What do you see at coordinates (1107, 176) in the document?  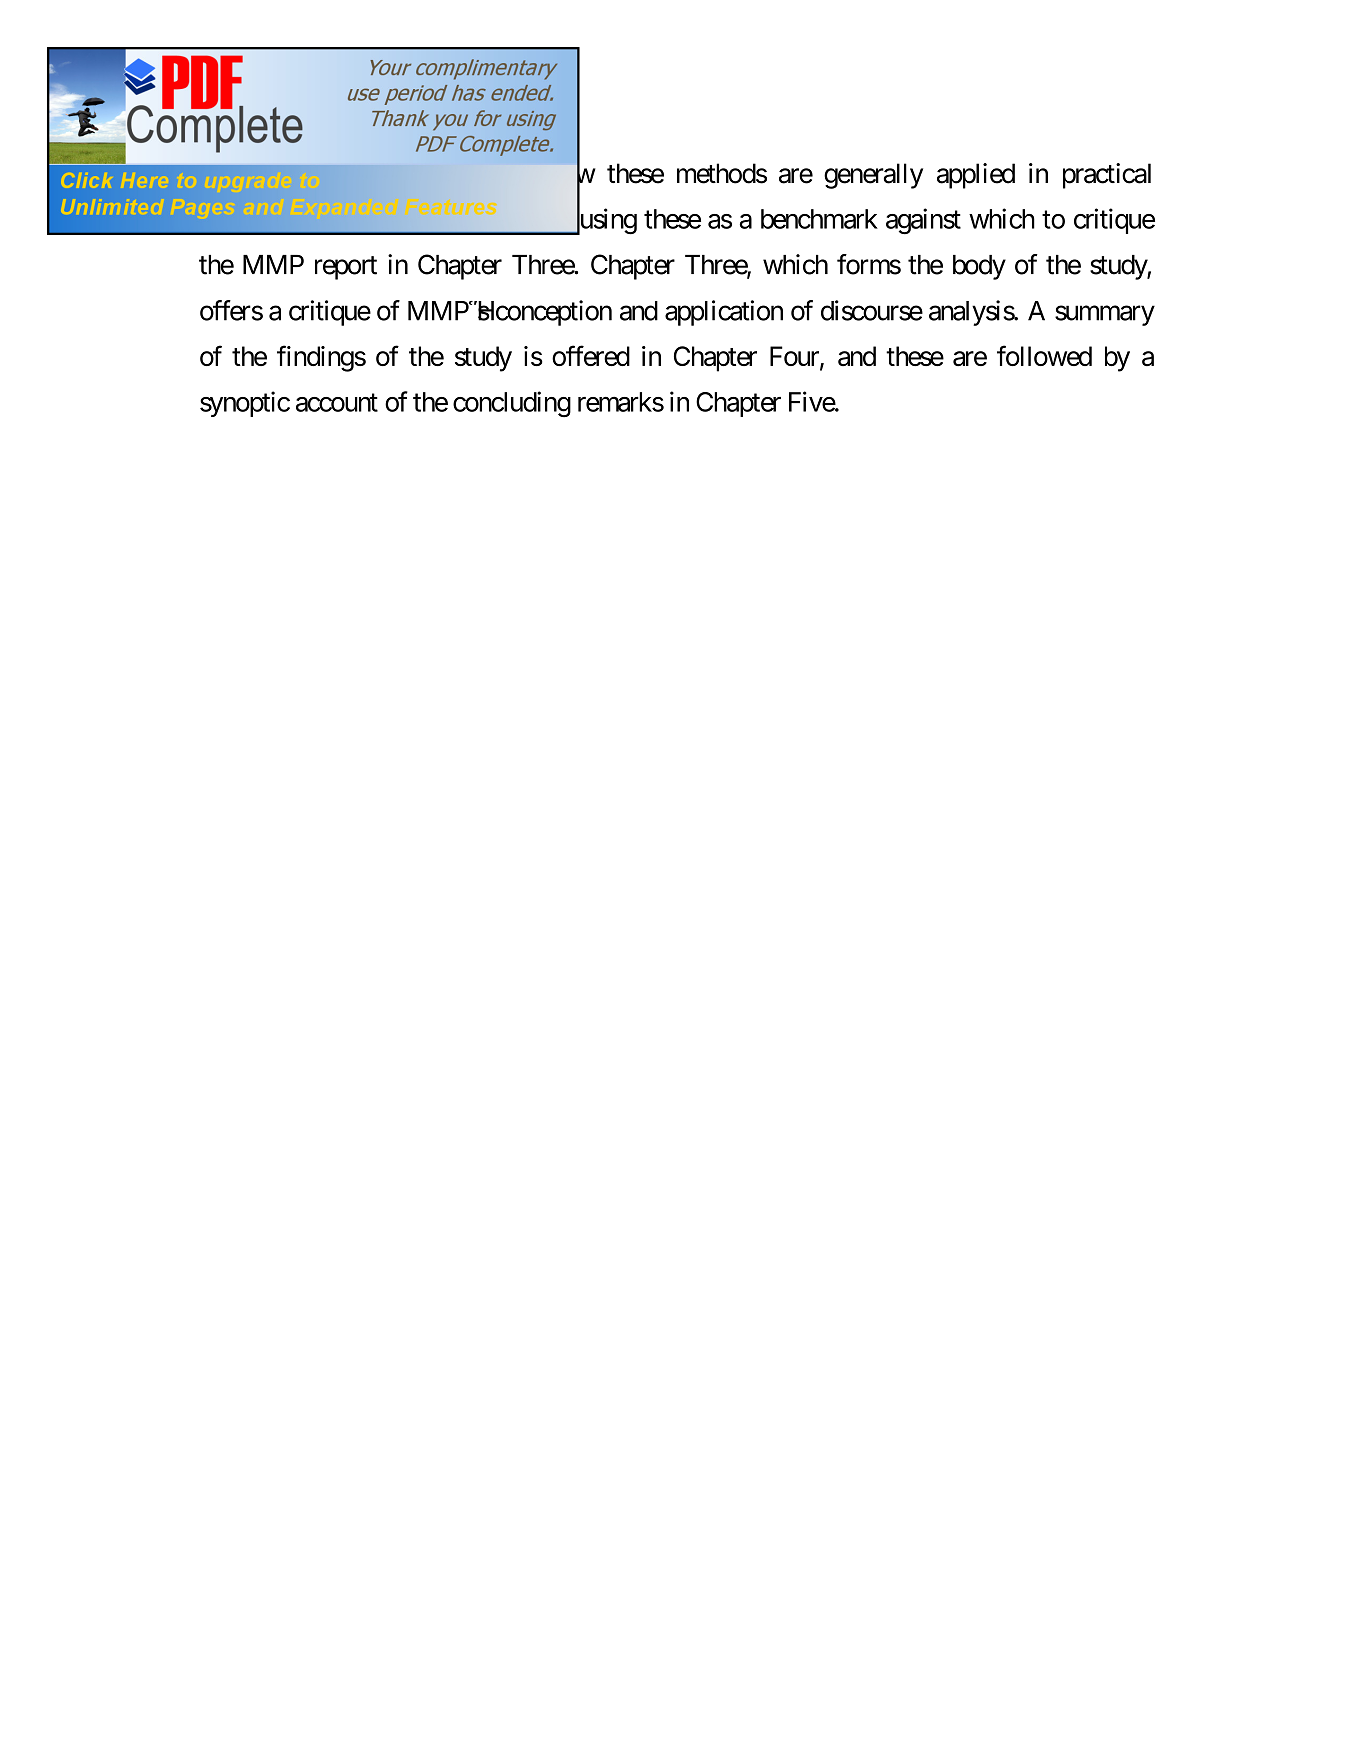 I see `practical` at bounding box center [1107, 176].
